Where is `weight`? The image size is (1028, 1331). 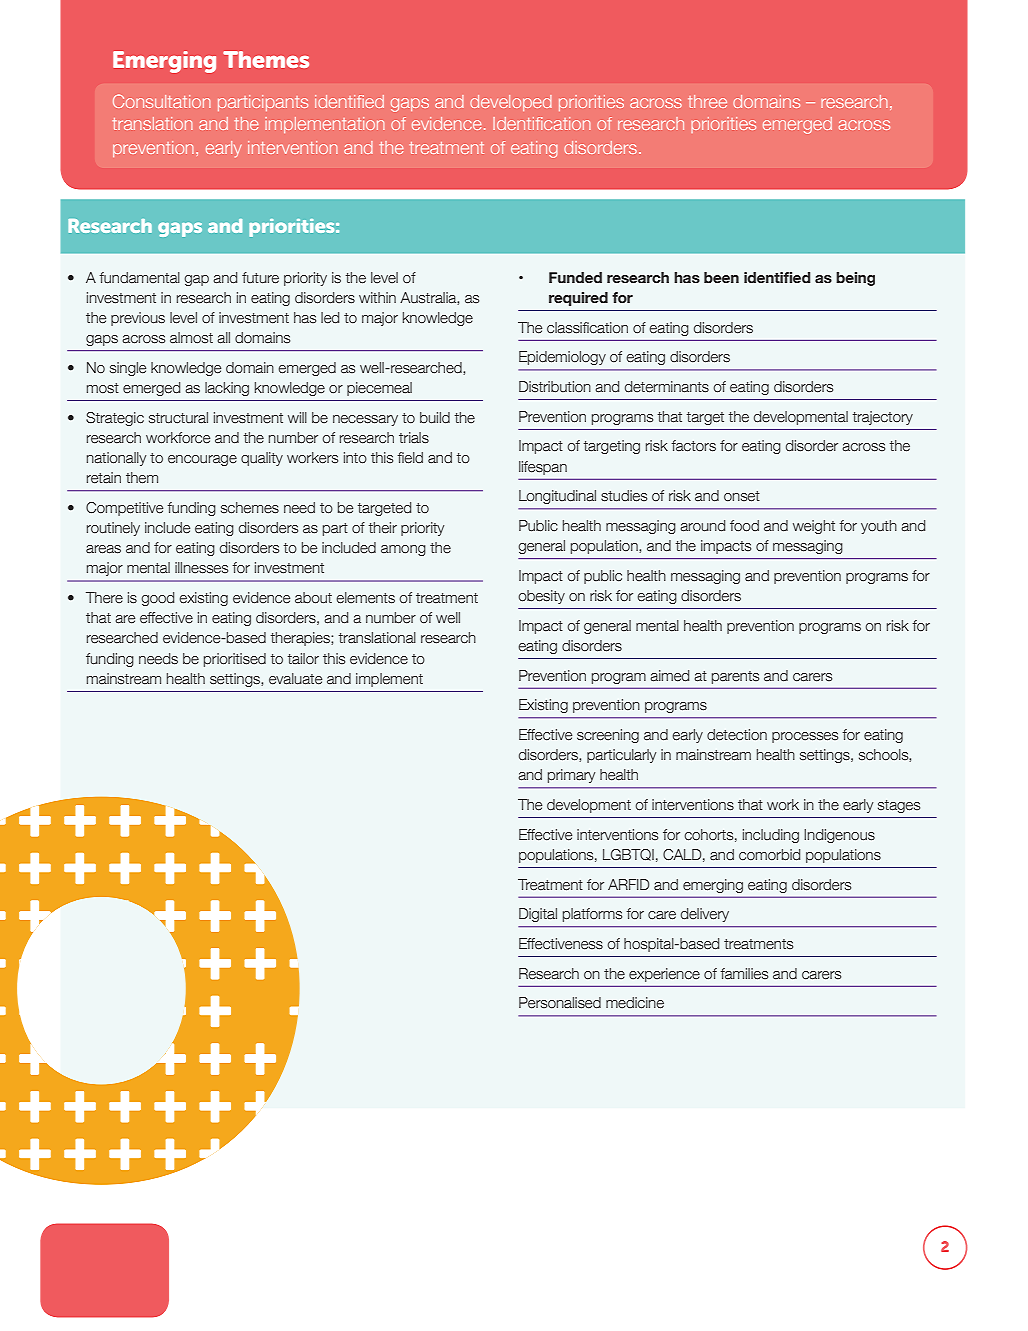 weight is located at coordinates (814, 527).
